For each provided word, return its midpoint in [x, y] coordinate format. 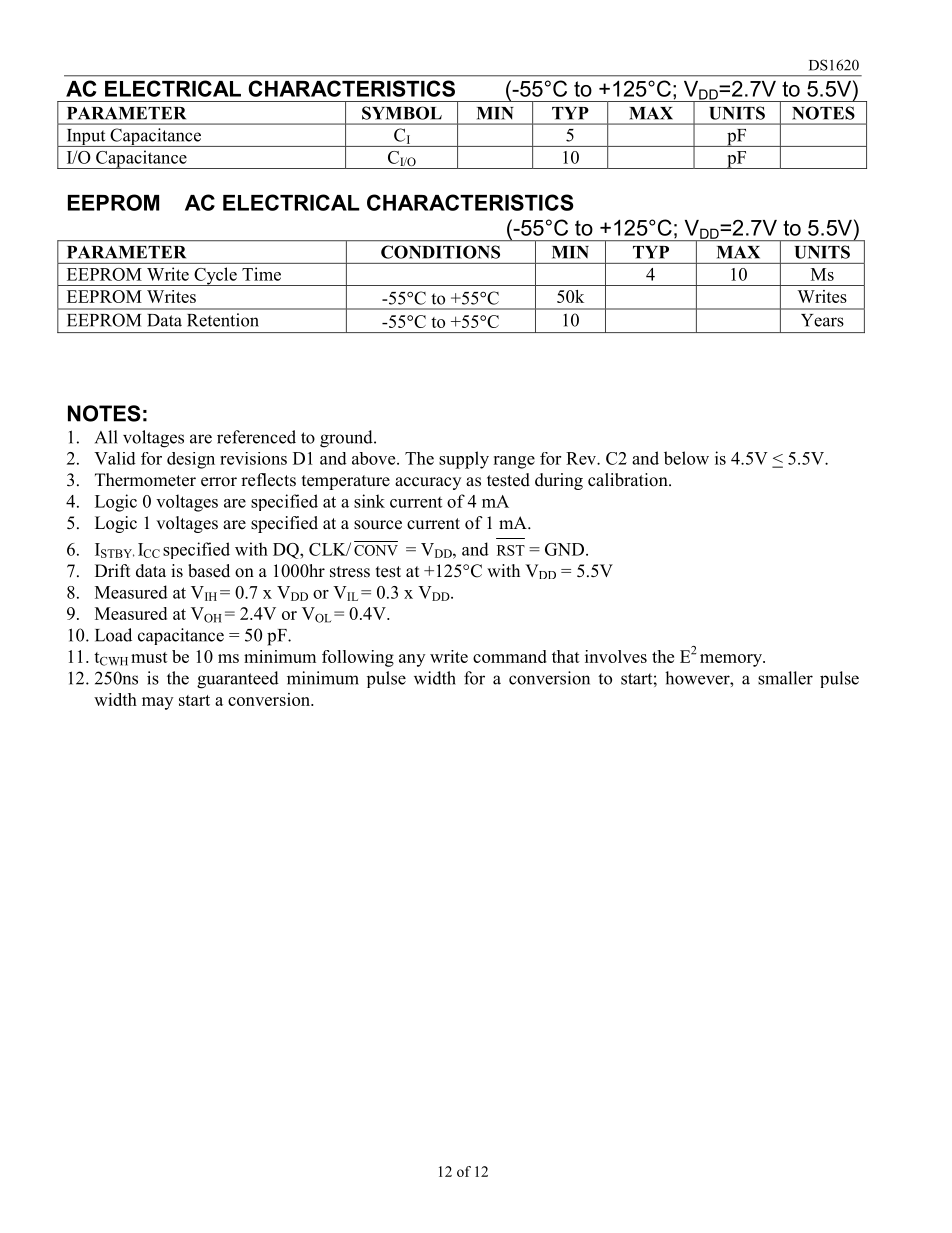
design [191, 460]
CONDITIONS [440, 252]
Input [86, 138]
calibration [629, 480]
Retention [223, 320]
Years [822, 320]
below [686, 458]
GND [564, 549]
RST [511, 550]
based [209, 571]
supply [464, 460]
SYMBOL [402, 113]
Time [261, 274]
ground [347, 439]
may [157, 703]
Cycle [215, 276]
